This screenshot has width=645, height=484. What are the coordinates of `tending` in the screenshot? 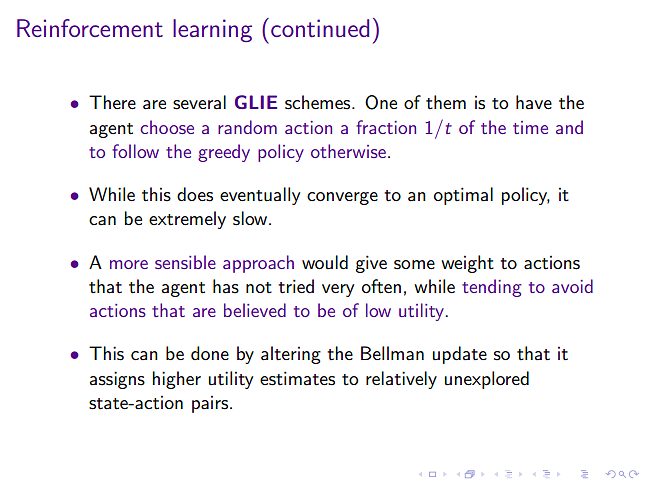 It's located at (492, 288).
